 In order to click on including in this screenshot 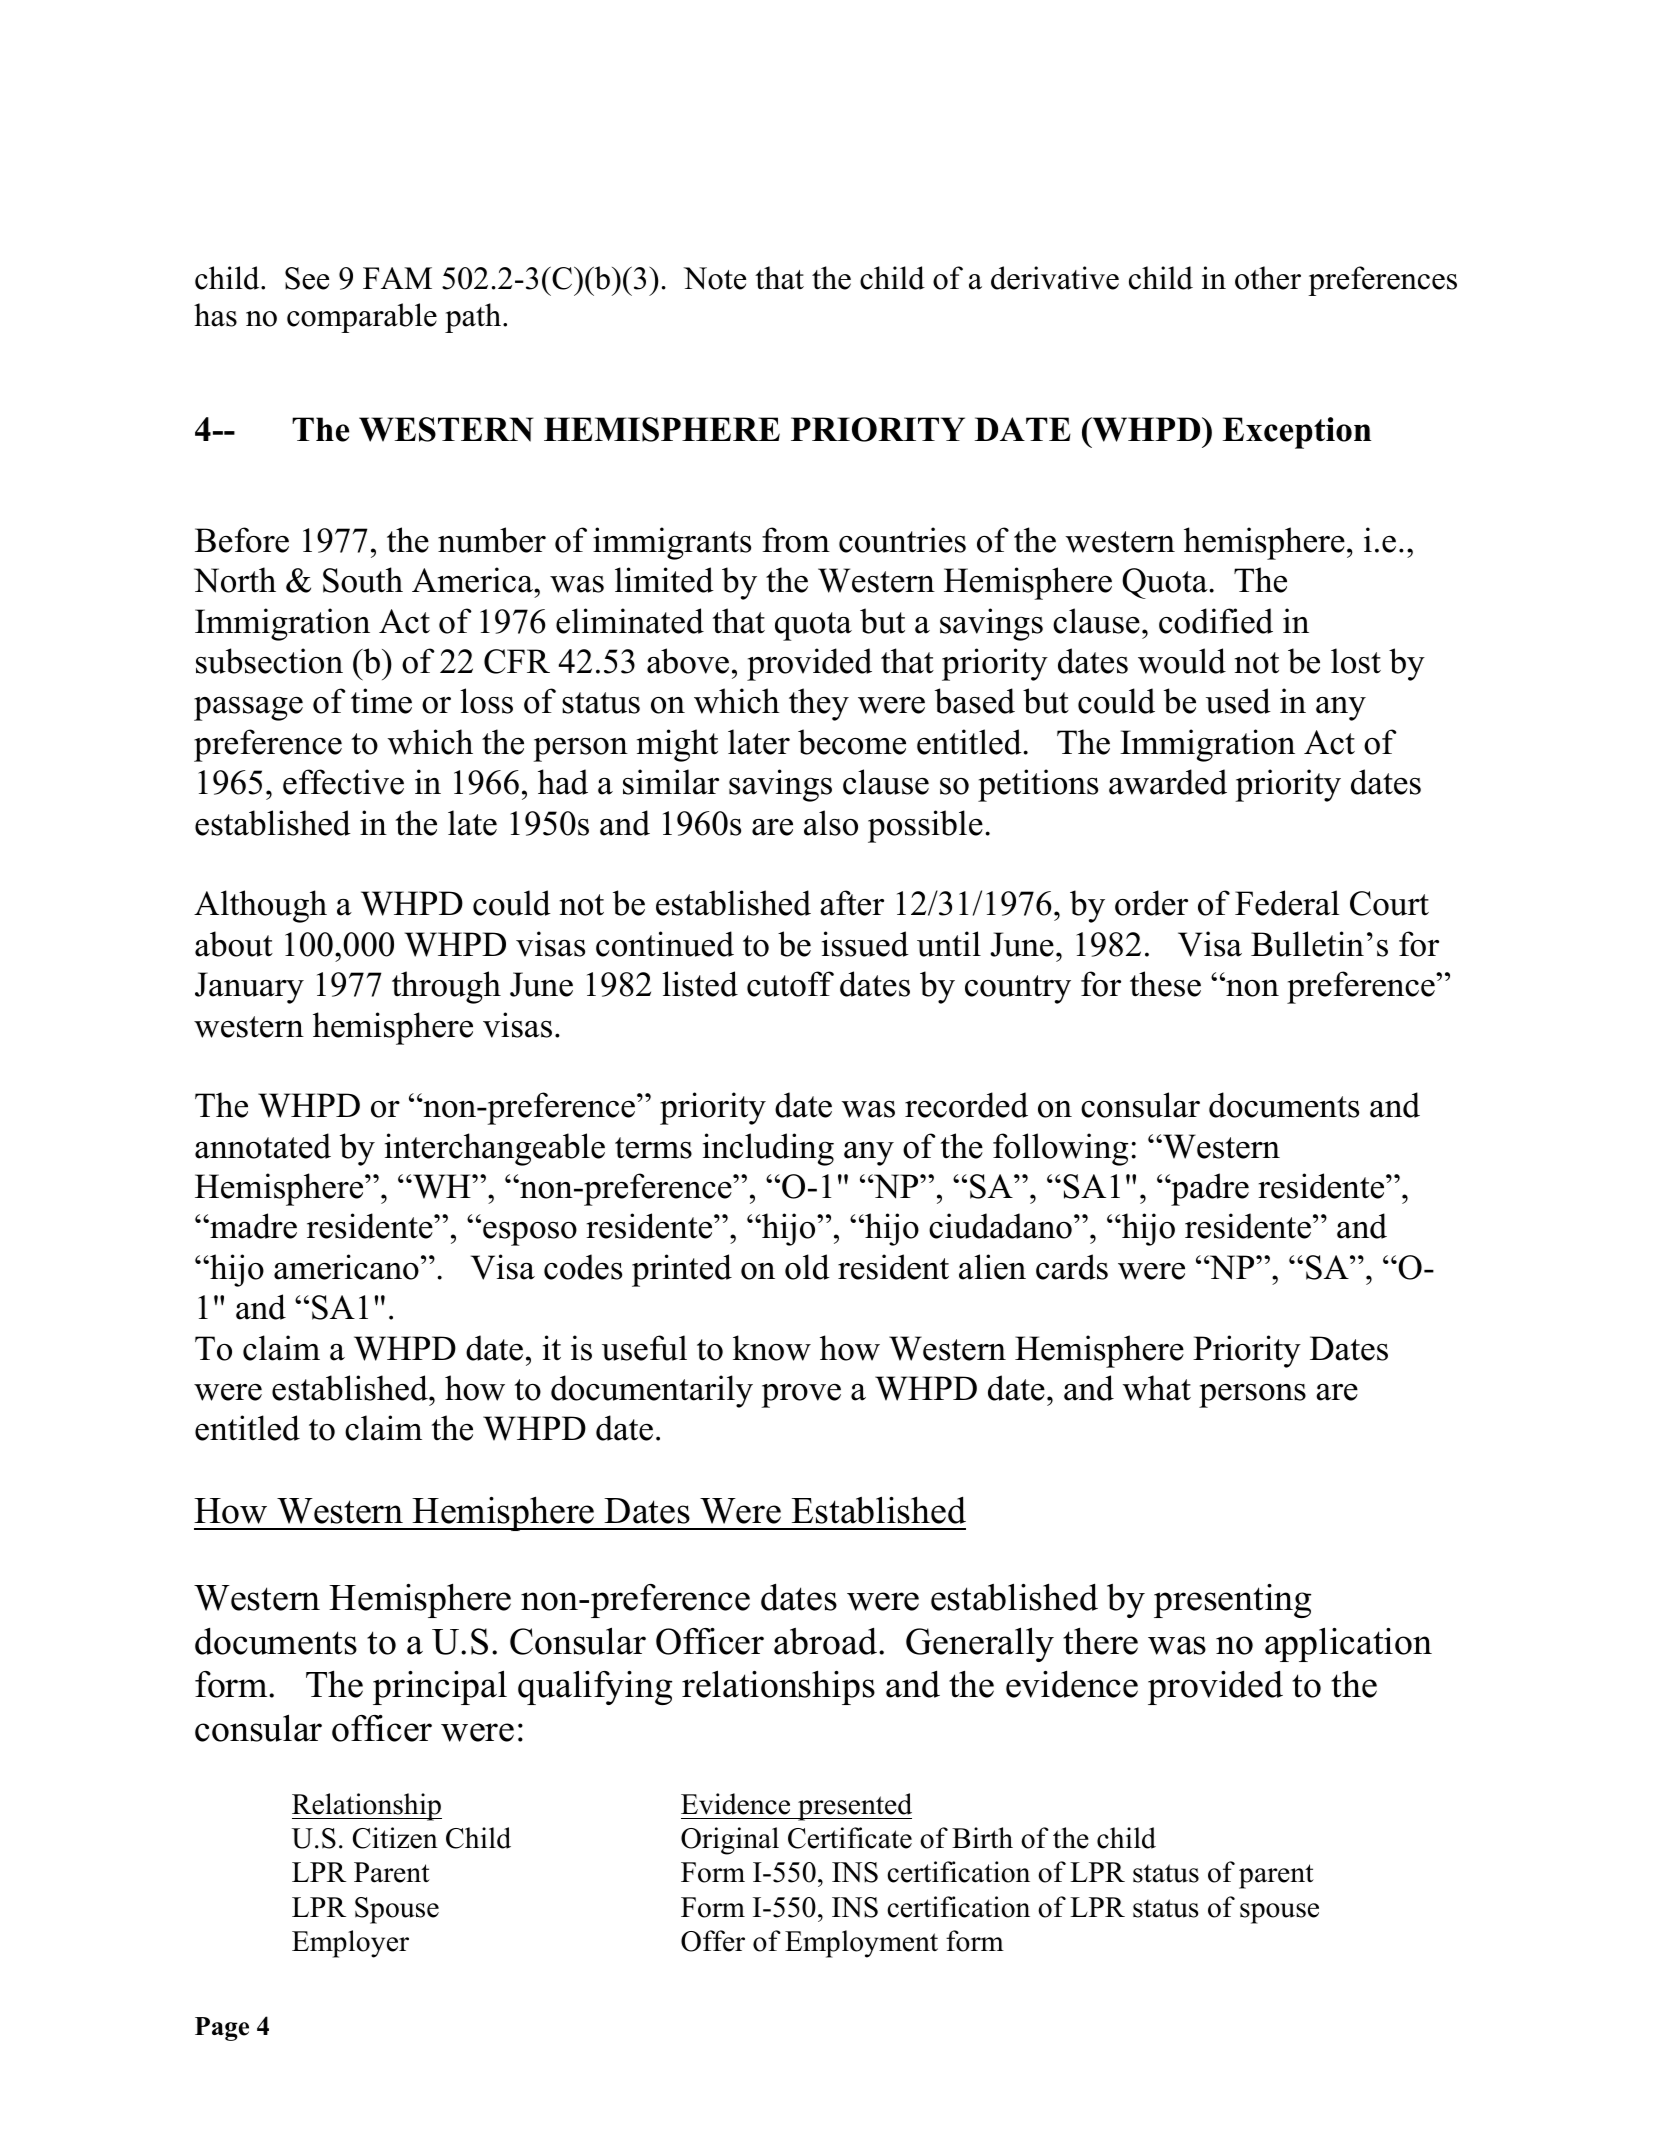, I will do `click(768, 1149)`.
